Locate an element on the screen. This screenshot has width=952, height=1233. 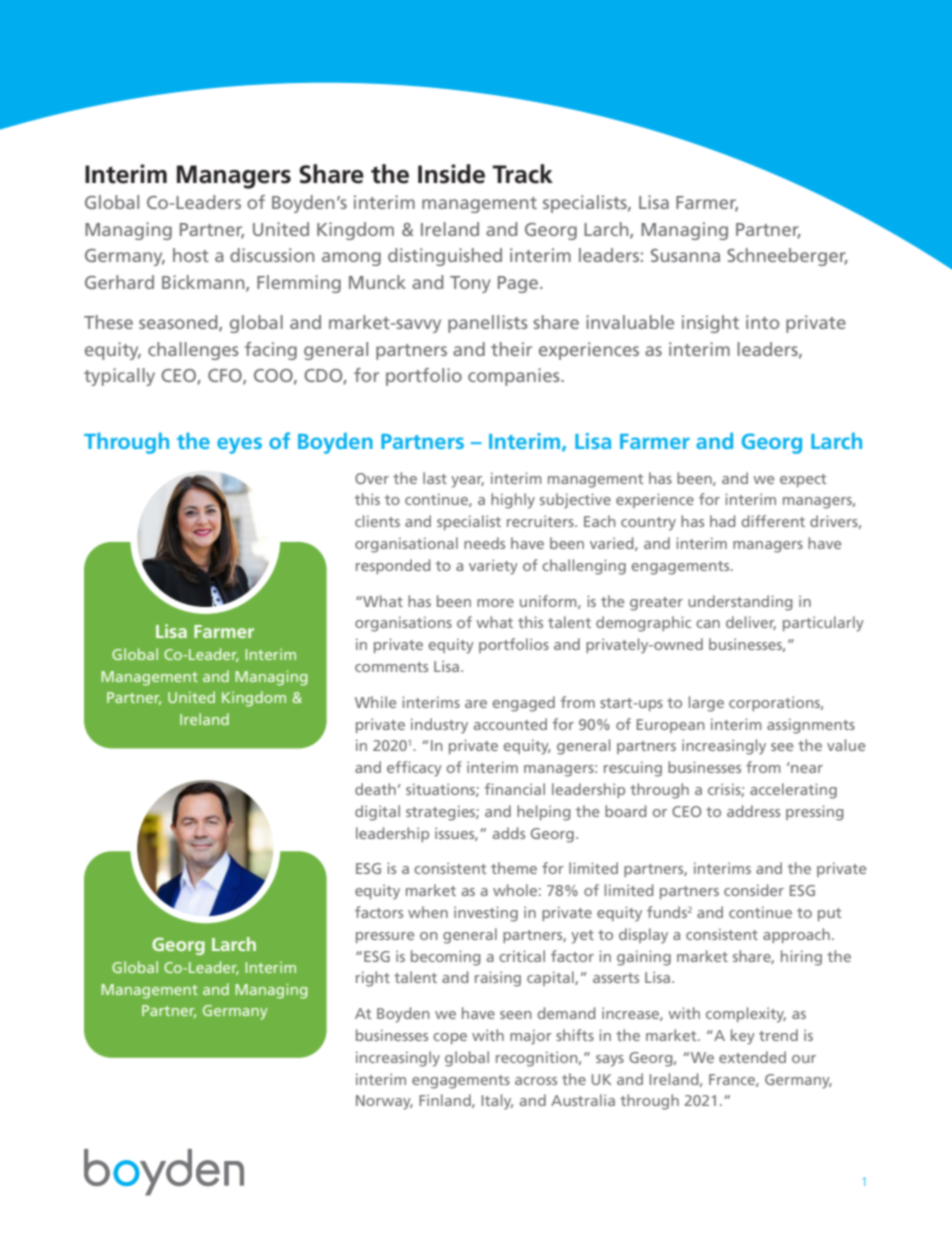
Inside is located at coordinates (451, 174).
